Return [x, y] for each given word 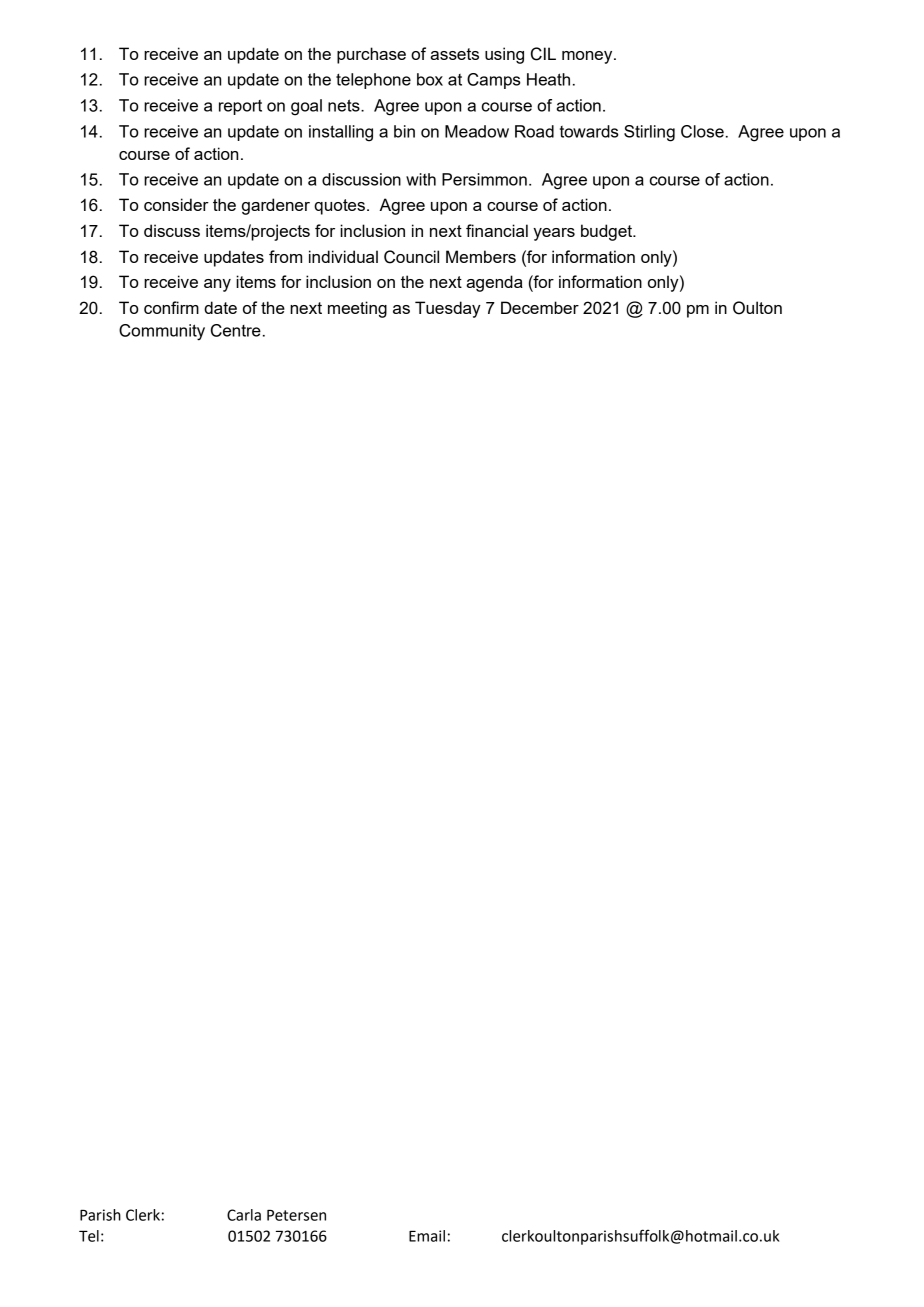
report [240, 107]
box [430, 79]
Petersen [296, 1215]
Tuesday [448, 309]
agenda [494, 283]
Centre [236, 330]
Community [162, 332]
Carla [244, 1215]
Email [427, 1236]
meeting [357, 309]
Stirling [649, 133]
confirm [171, 307]
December [540, 307]
